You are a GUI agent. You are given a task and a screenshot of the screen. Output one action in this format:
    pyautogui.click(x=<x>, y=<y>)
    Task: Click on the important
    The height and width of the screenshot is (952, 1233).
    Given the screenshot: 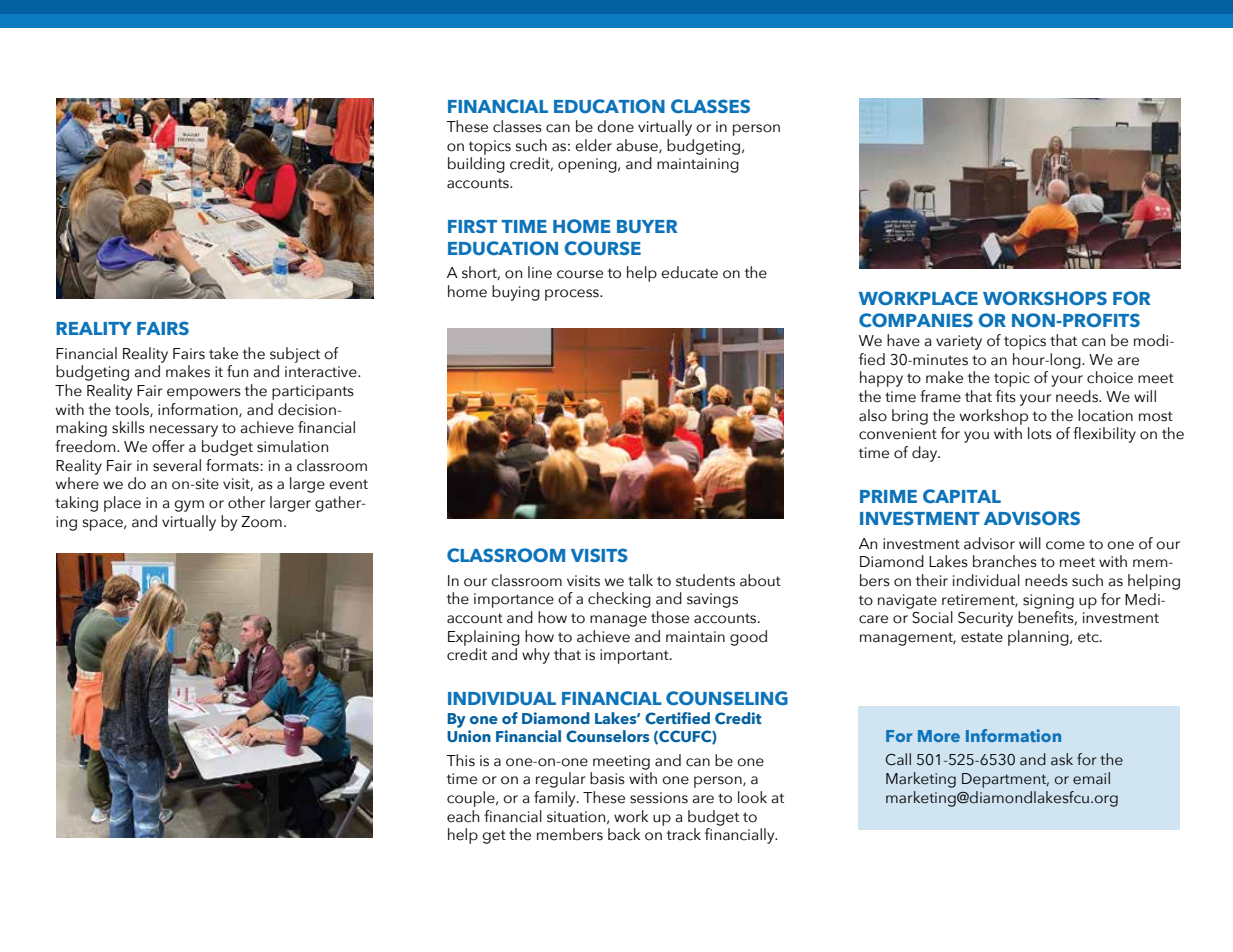 What is the action you would take?
    pyautogui.click(x=635, y=656)
